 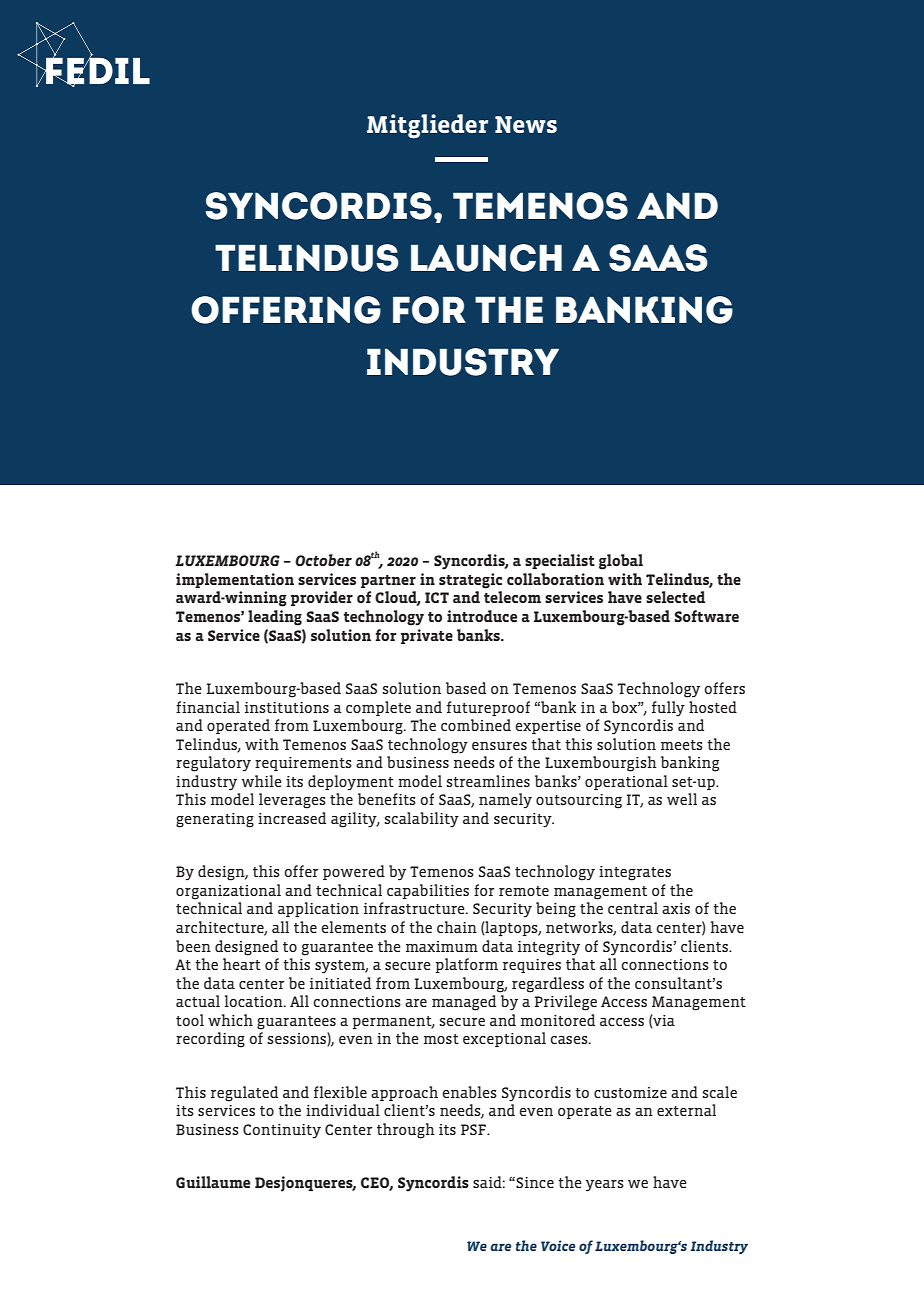 What do you see at coordinates (605, 1186) in the screenshot?
I see `years` at bounding box center [605, 1186].
